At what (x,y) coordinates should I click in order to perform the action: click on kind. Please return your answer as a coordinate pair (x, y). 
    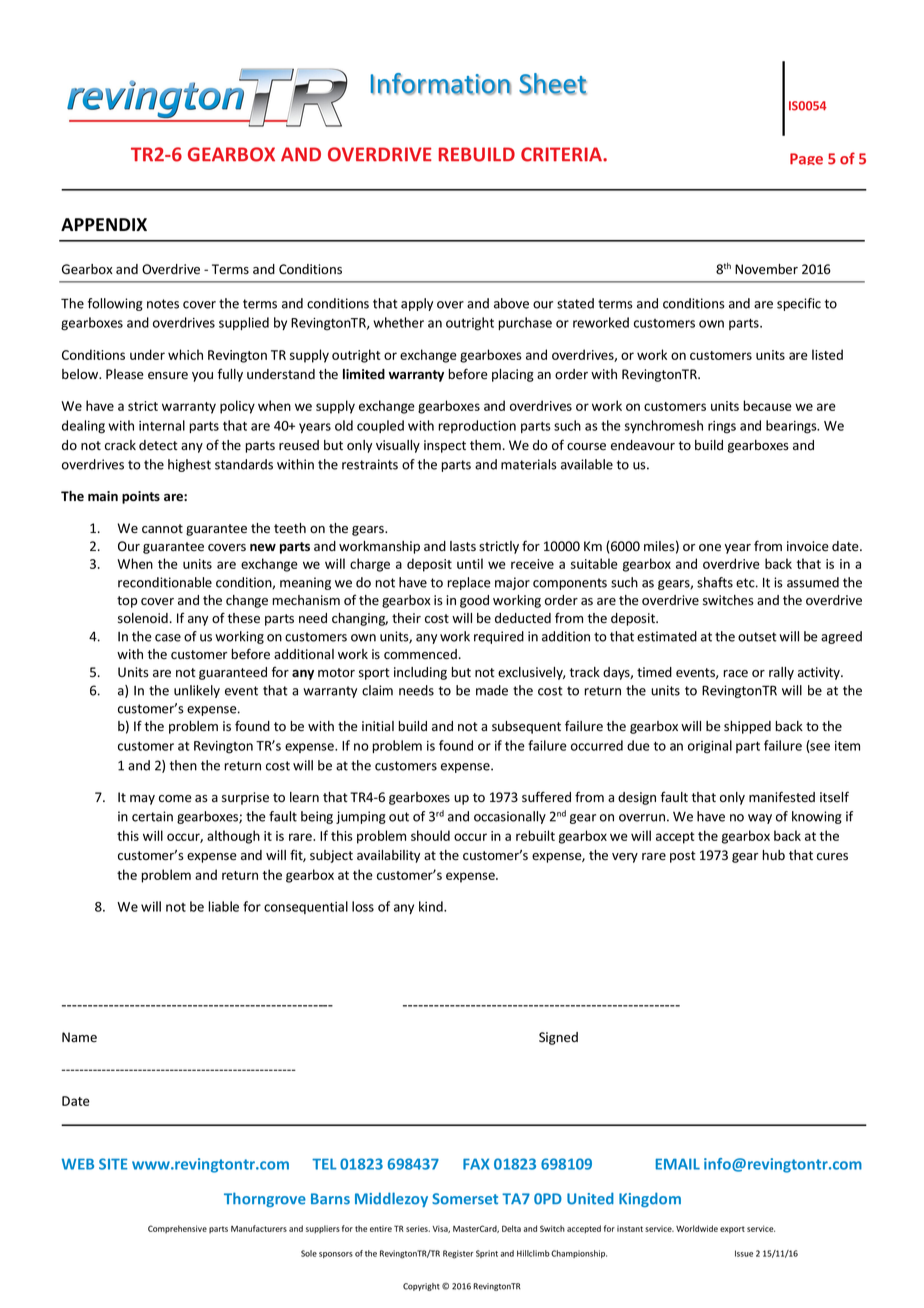
    Looking at the image, I should click on (432, 906).
